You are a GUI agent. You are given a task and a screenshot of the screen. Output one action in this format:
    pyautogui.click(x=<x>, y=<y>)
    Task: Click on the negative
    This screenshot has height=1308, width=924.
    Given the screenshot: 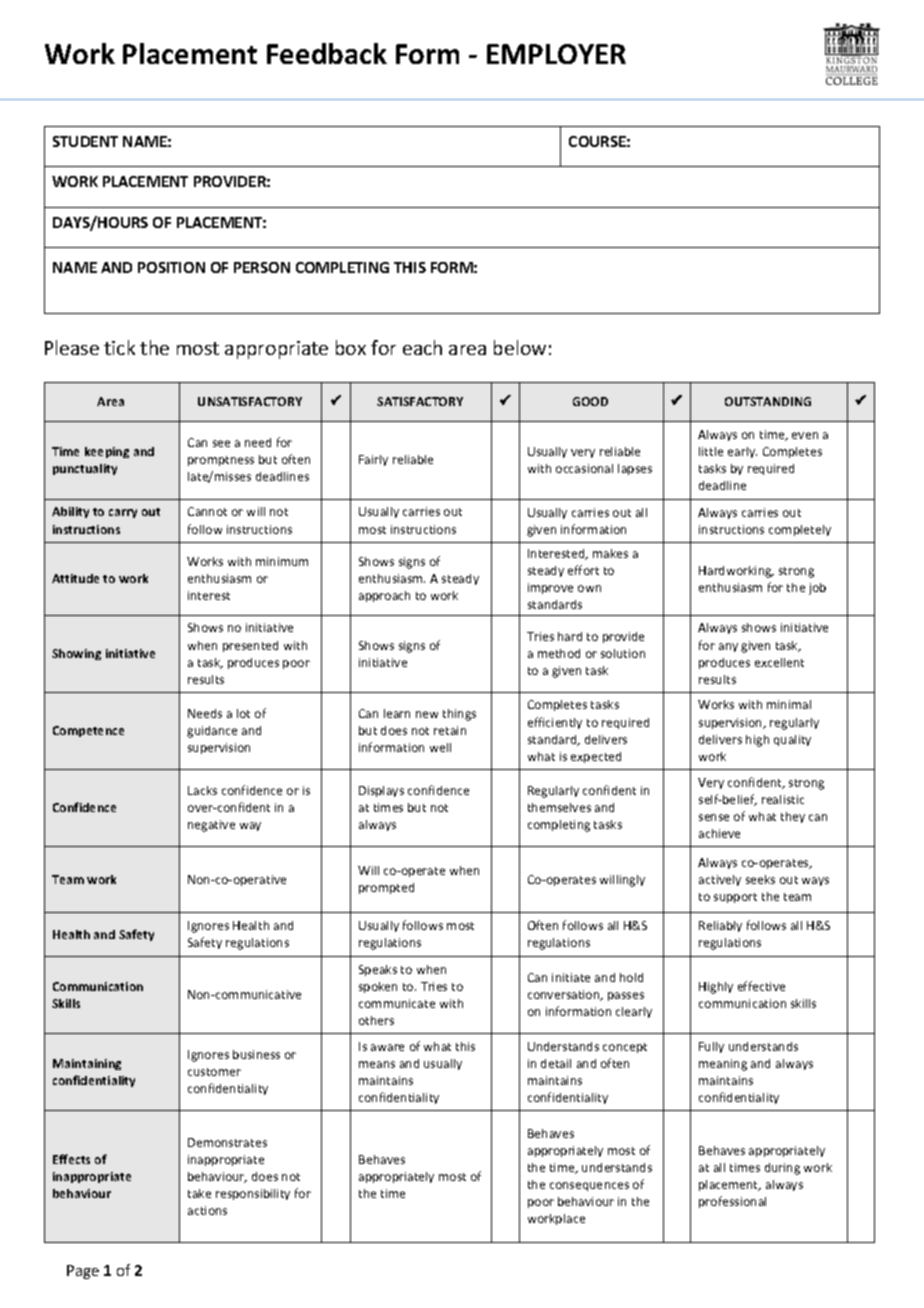 What is the action you would take?
    pyautogui.click(x=211, y=826)
